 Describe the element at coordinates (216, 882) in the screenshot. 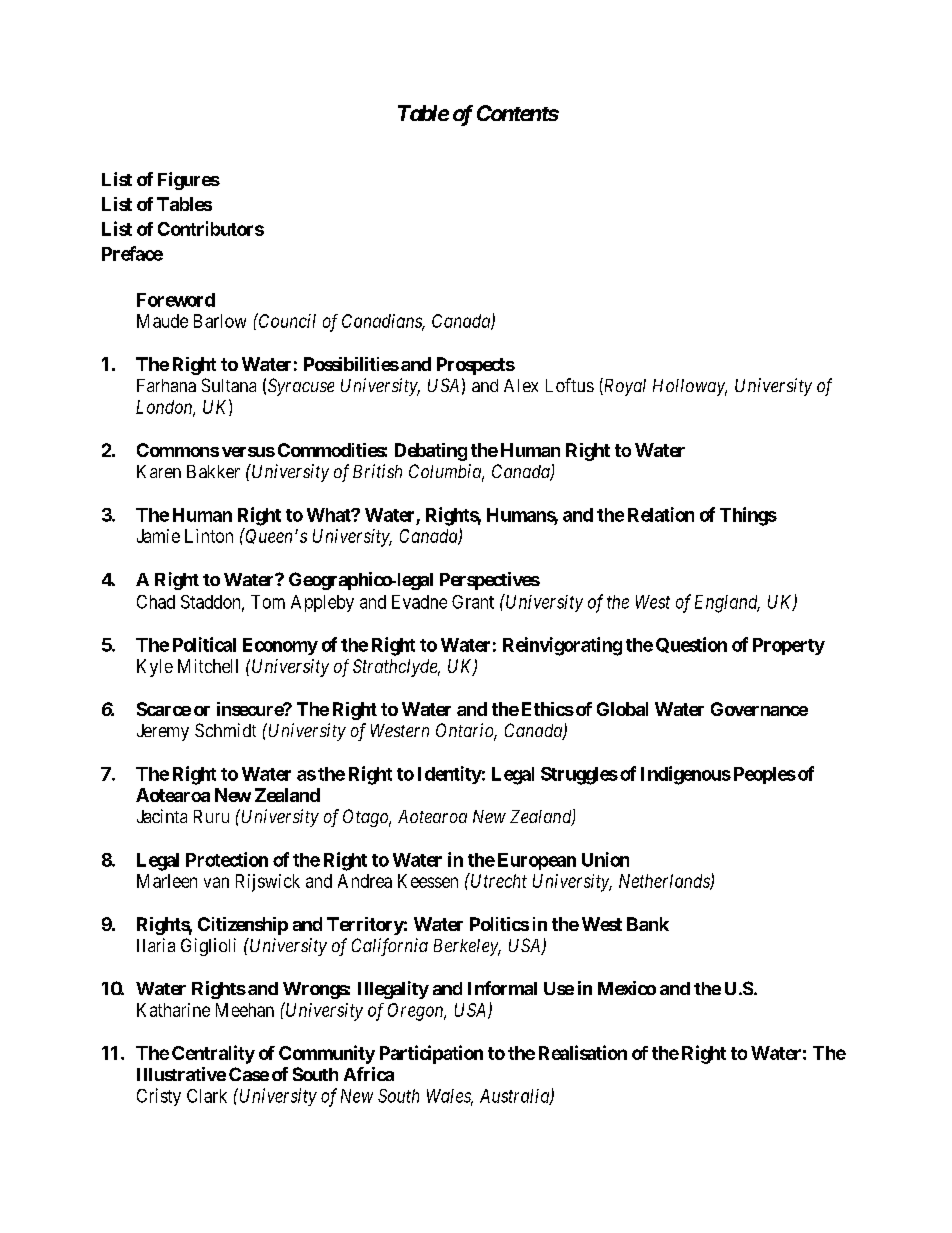

I see `van` at that location.
